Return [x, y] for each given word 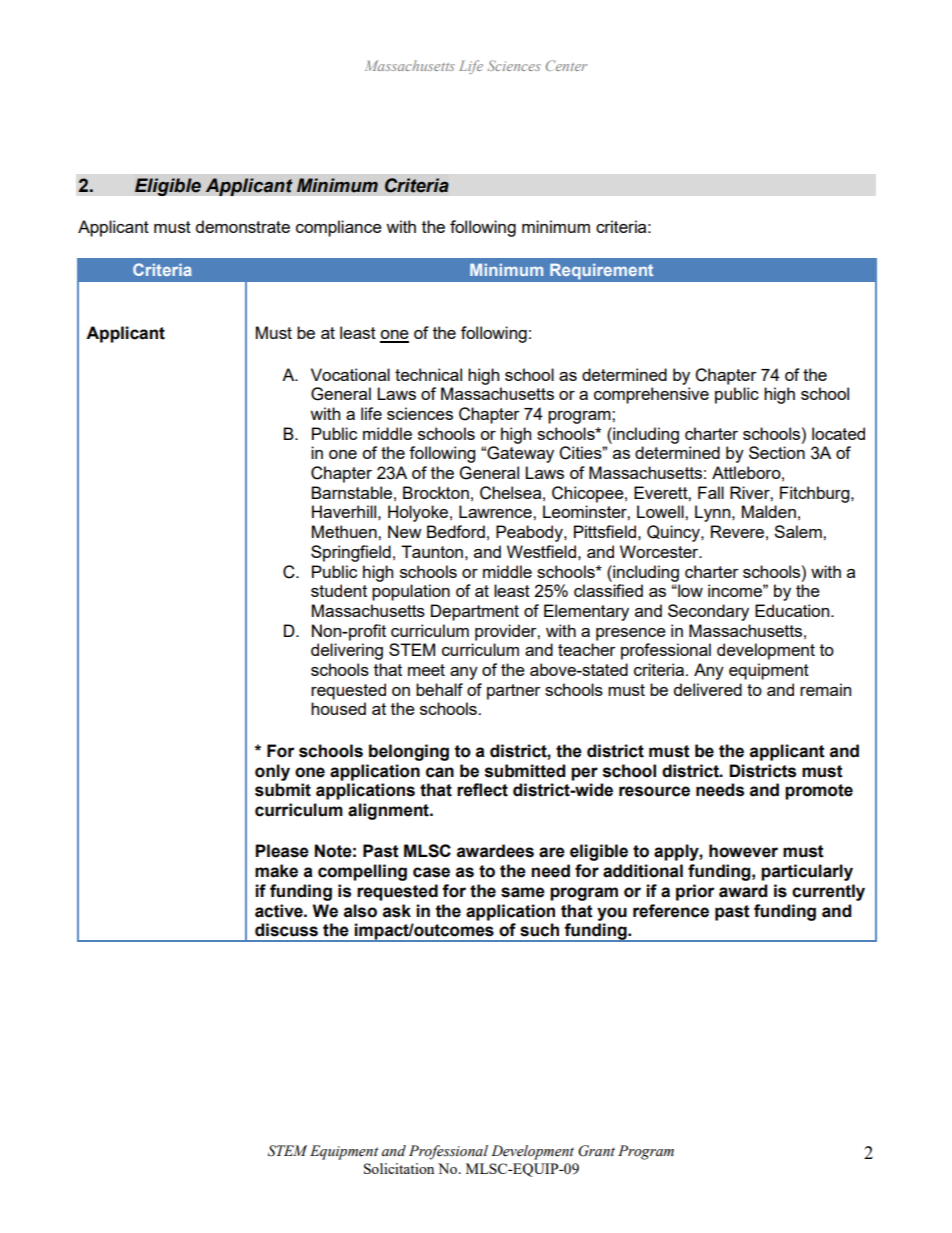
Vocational [350, 374]
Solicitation [399, 1168]
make [276, 871]
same [523, 892]
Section [777, 452]
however [743, 851]
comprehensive [651, 395]
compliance [339, 228]
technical [428, 374]
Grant [596, 1151]
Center [566, 65]
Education [793, 610]
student [339, 590]
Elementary [586, 612]
